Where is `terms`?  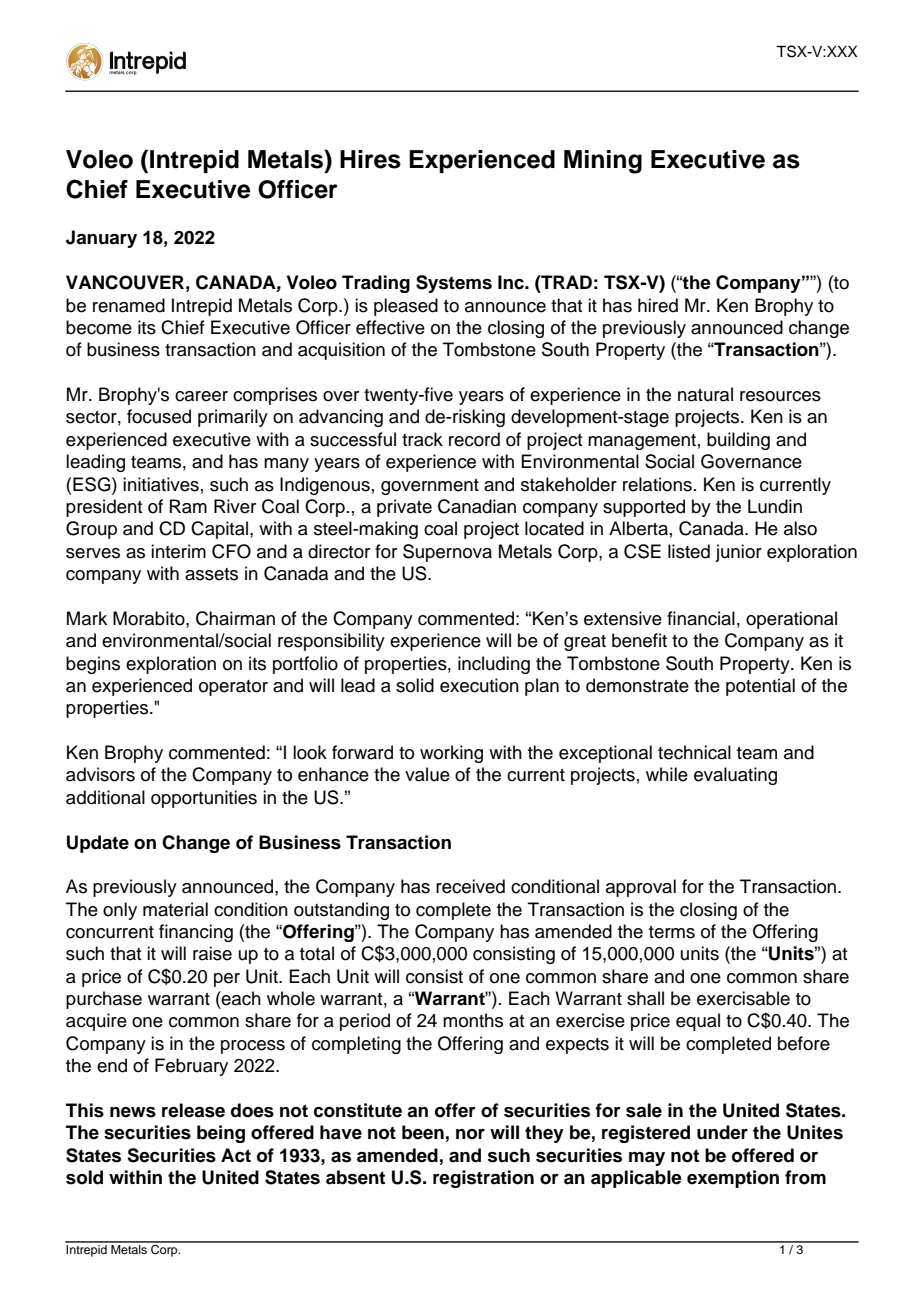
terms is located at coordinates (672, 932).
